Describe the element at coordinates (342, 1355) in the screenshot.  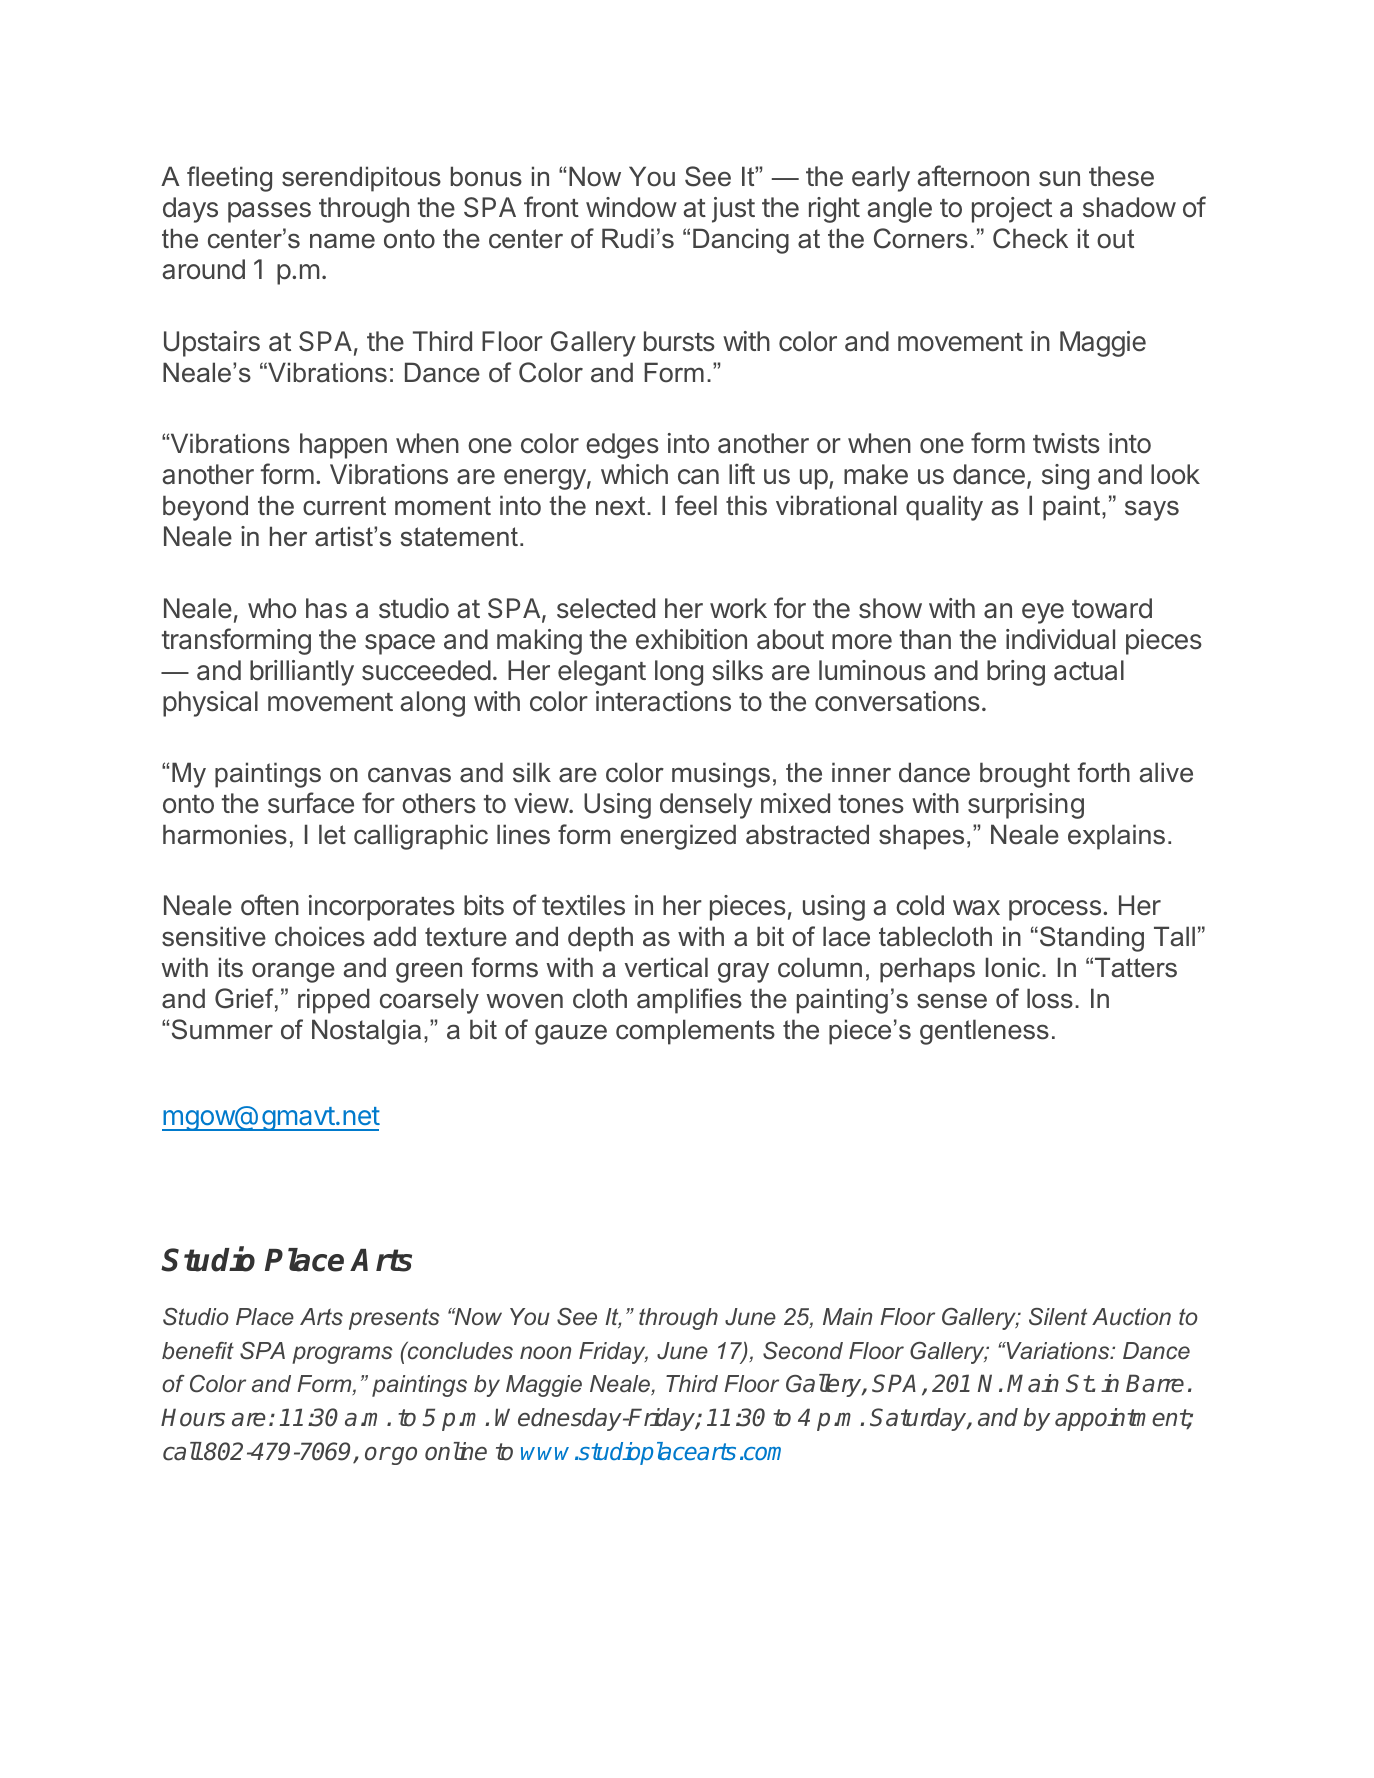
I see `programs` at that location.
